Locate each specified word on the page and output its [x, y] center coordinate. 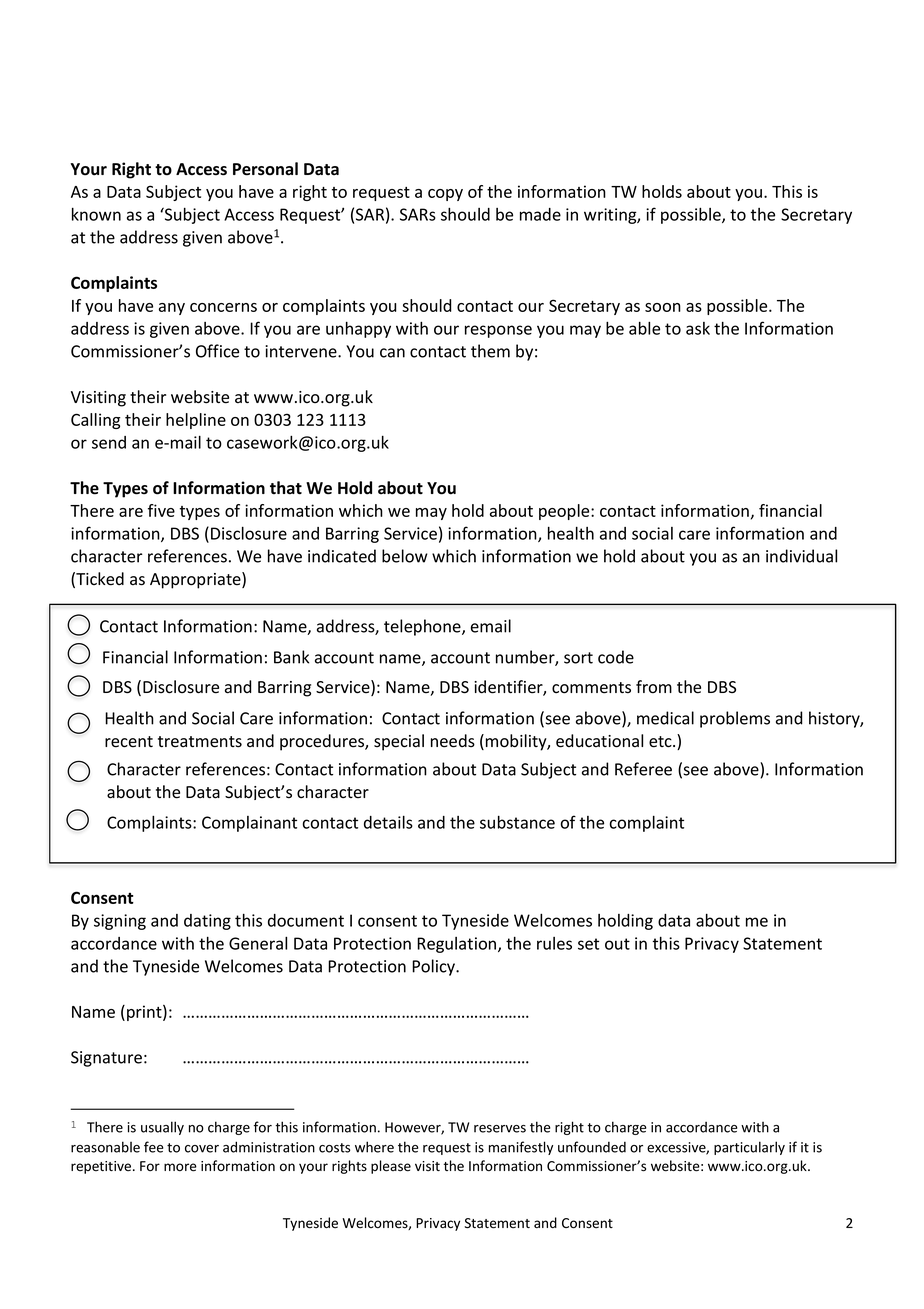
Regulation [458, 945]
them [490, 351]
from [654, 687]
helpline [196, 421]
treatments [200, 742]
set [588, 944]
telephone [423, 627]
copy [445, 195]
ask [698, 328]
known [96, 214]
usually [162, 1128]
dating [207, 922]
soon [663, 307]
